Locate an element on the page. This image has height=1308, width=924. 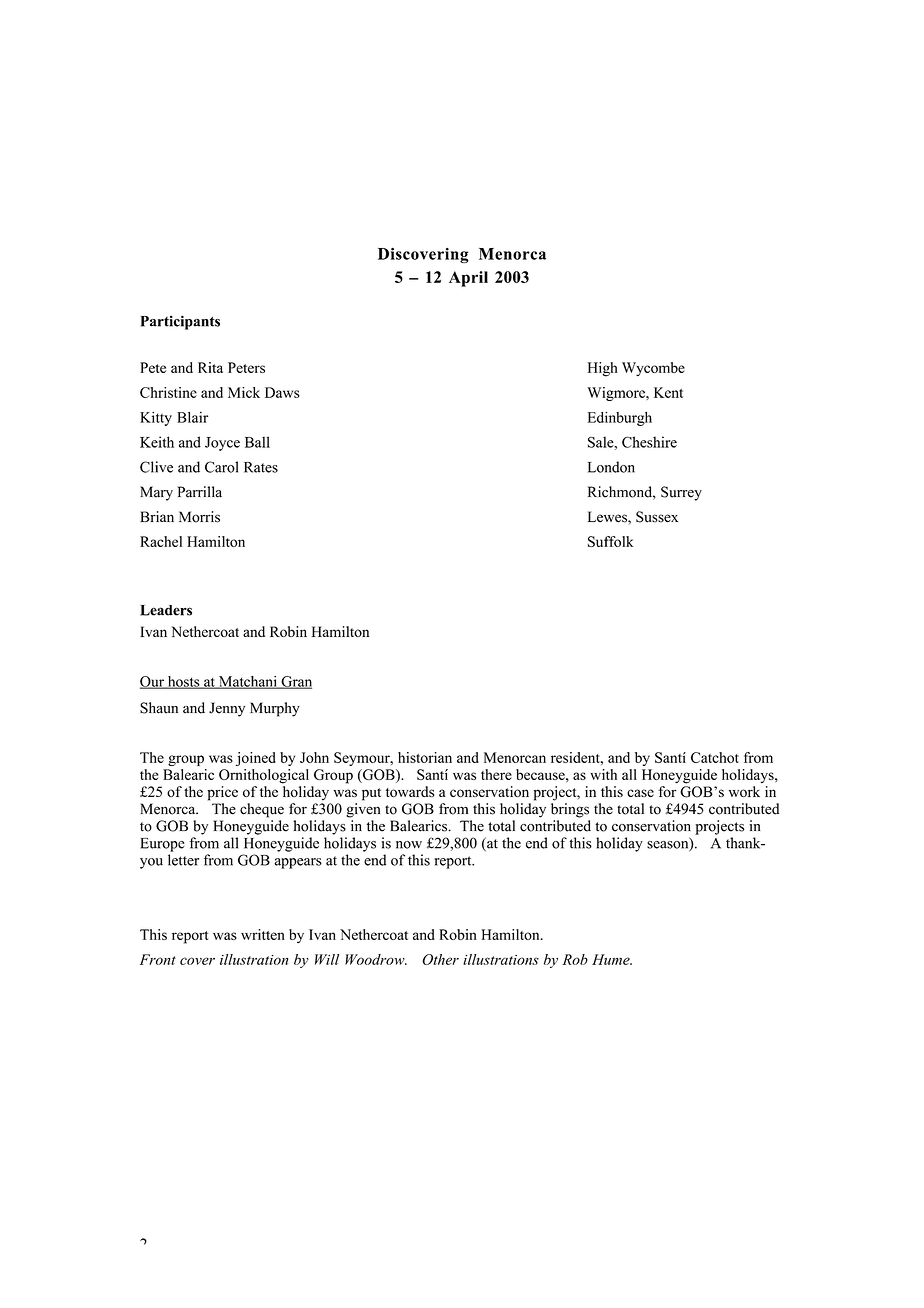
Suffolk is located at coordinates (611, 541).
